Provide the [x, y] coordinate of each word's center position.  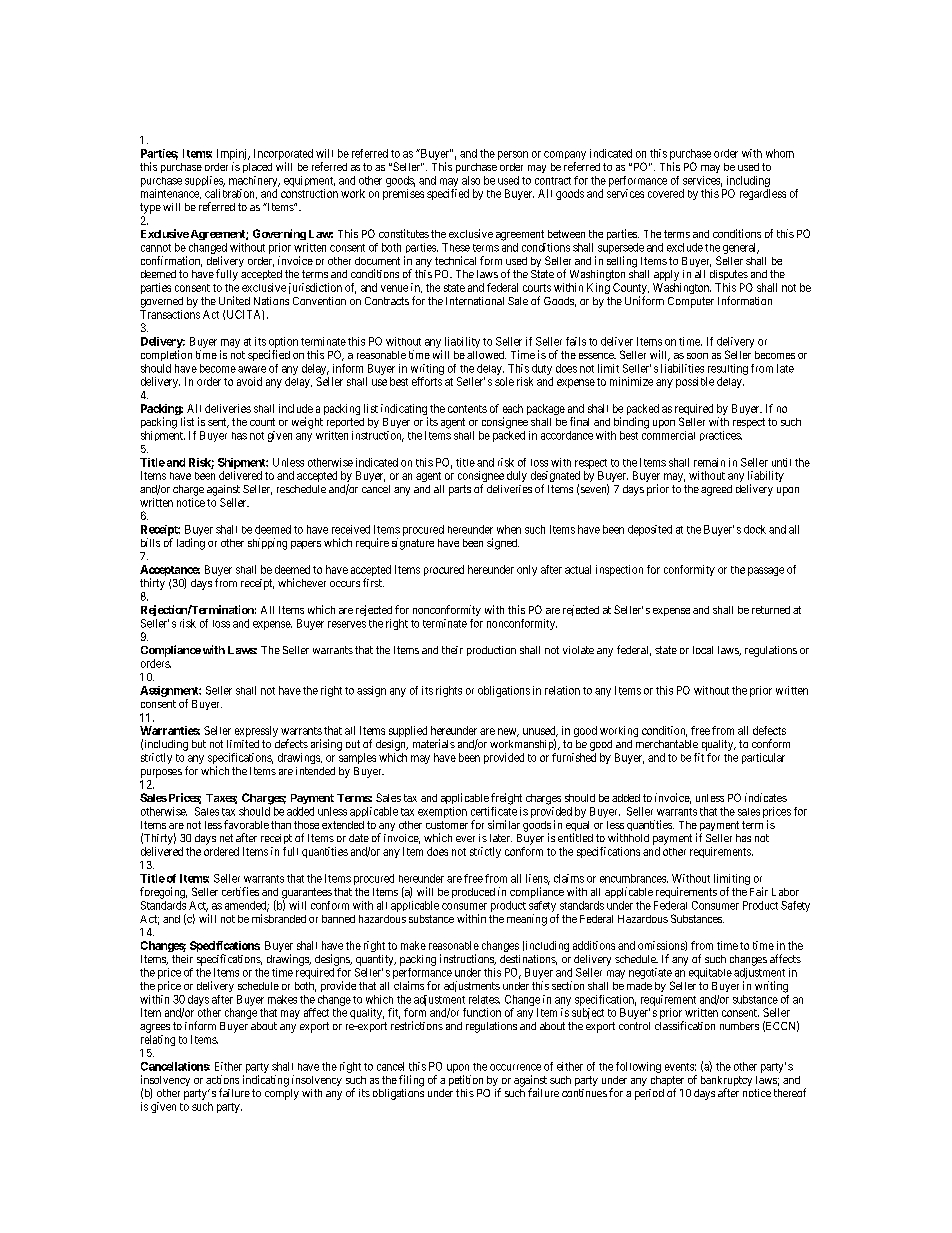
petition [466, 1080]
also [471, 180]
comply [282, 1094]
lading [191, 544]
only [527, 570]
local [703, 650]
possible [695, 382]
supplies [205, 181]
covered [666, 193]
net [226, 838]
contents [467, 409]
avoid [249, 381]
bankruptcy [726, 1082]
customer [447, 825]
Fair [759, 891]
